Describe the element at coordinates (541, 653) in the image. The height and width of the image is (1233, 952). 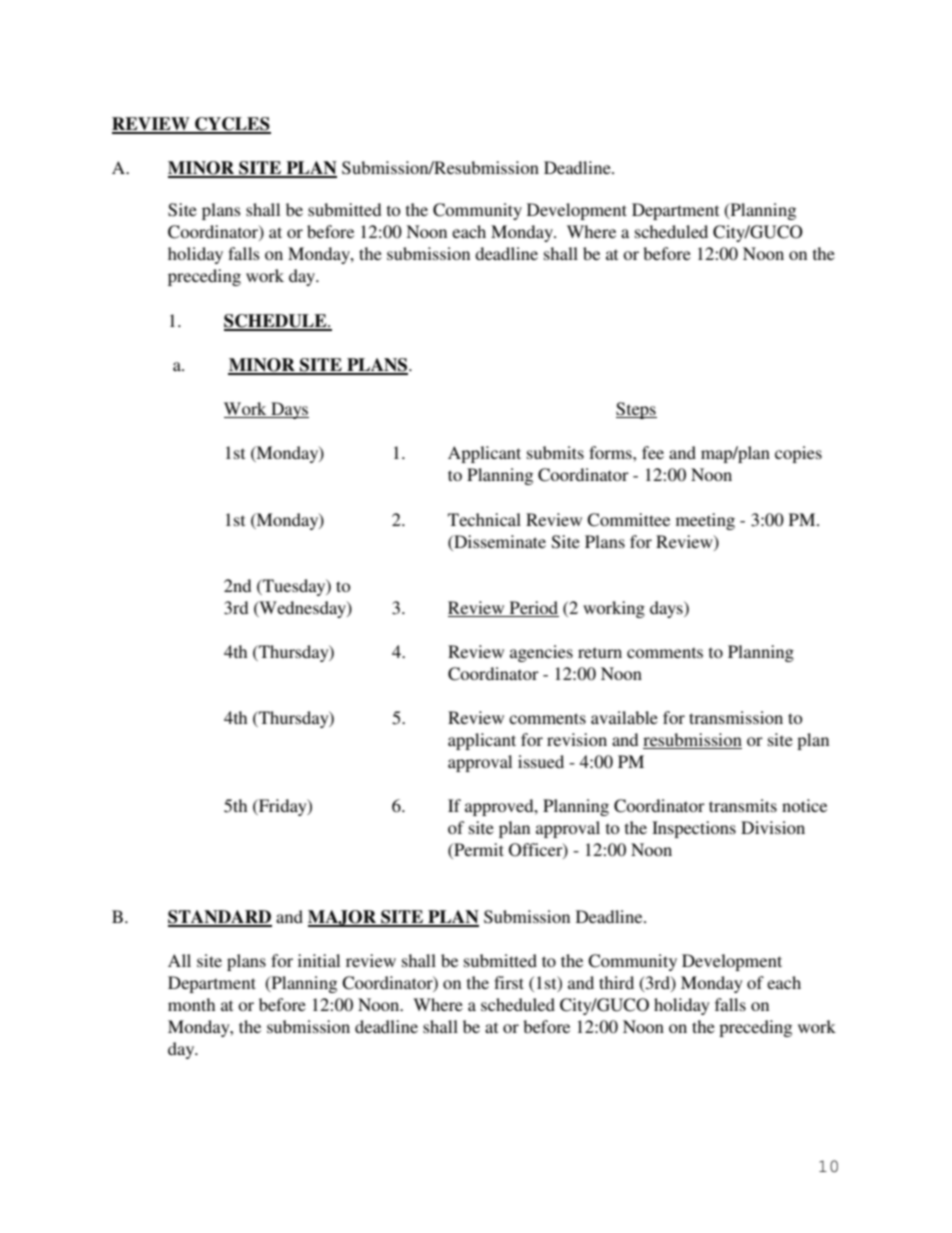
I see `agencies` at that location.
